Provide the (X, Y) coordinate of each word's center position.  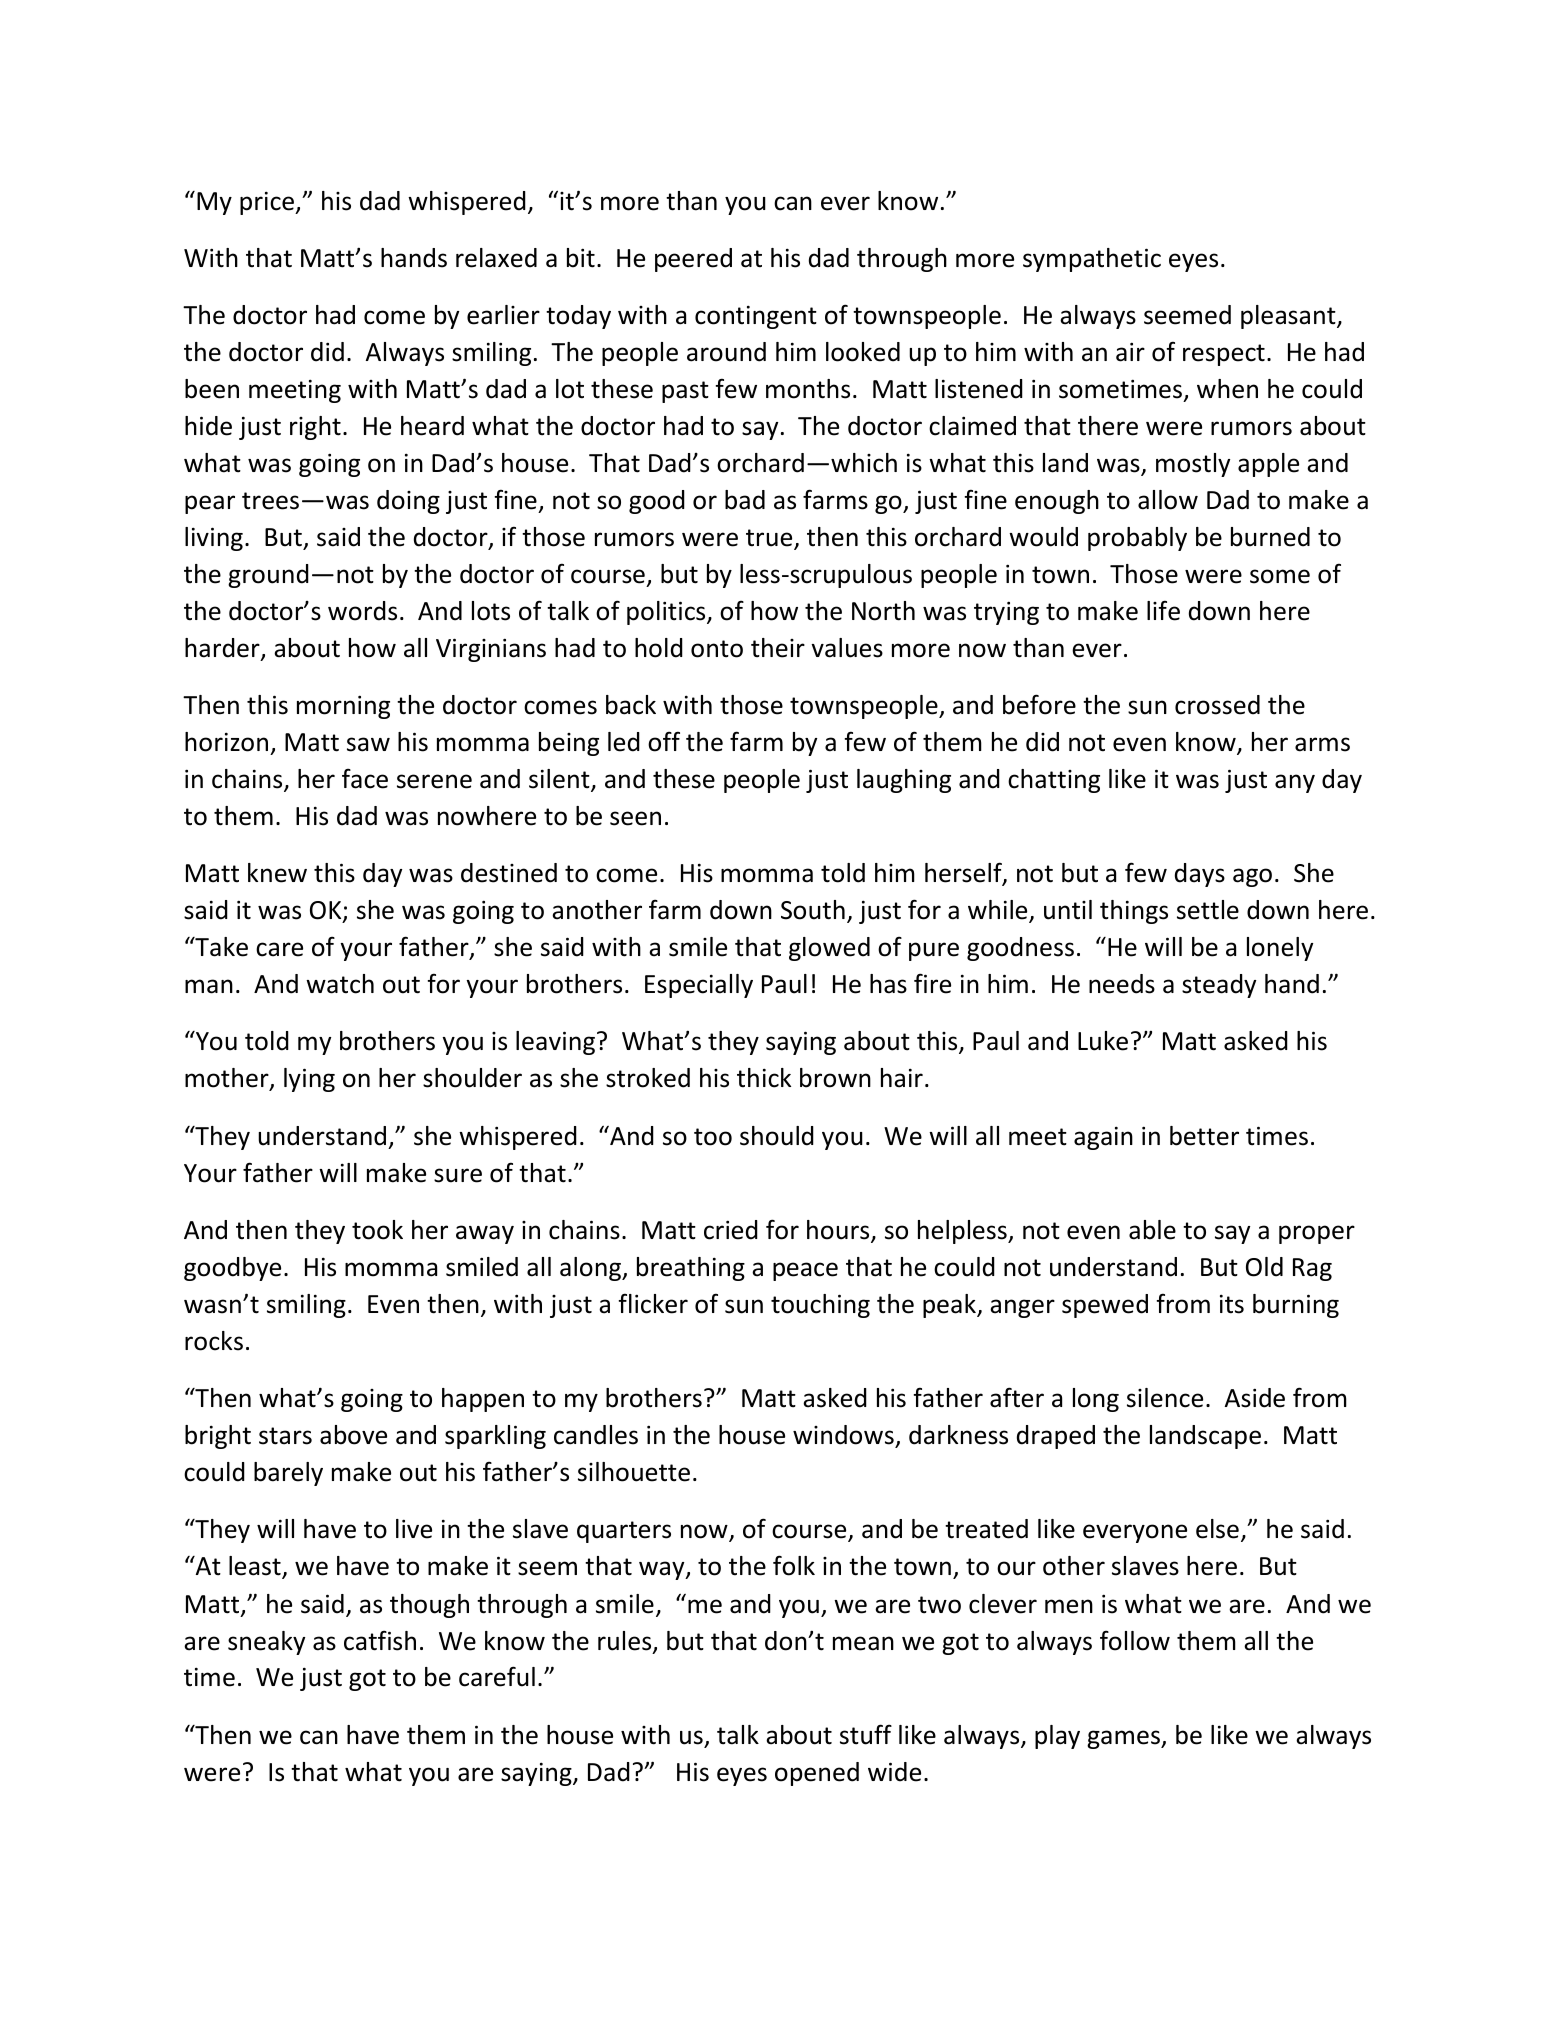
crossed (1217, 705)
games (1125, 1739)
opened (817, 1774)
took (377, 1230)
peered (693, 260)
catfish (380, 1640)
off (664, 741)
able (1152, 1230)
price (268, 203)
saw (368, 744)
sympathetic (1092, 260)
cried (731, 1230)
